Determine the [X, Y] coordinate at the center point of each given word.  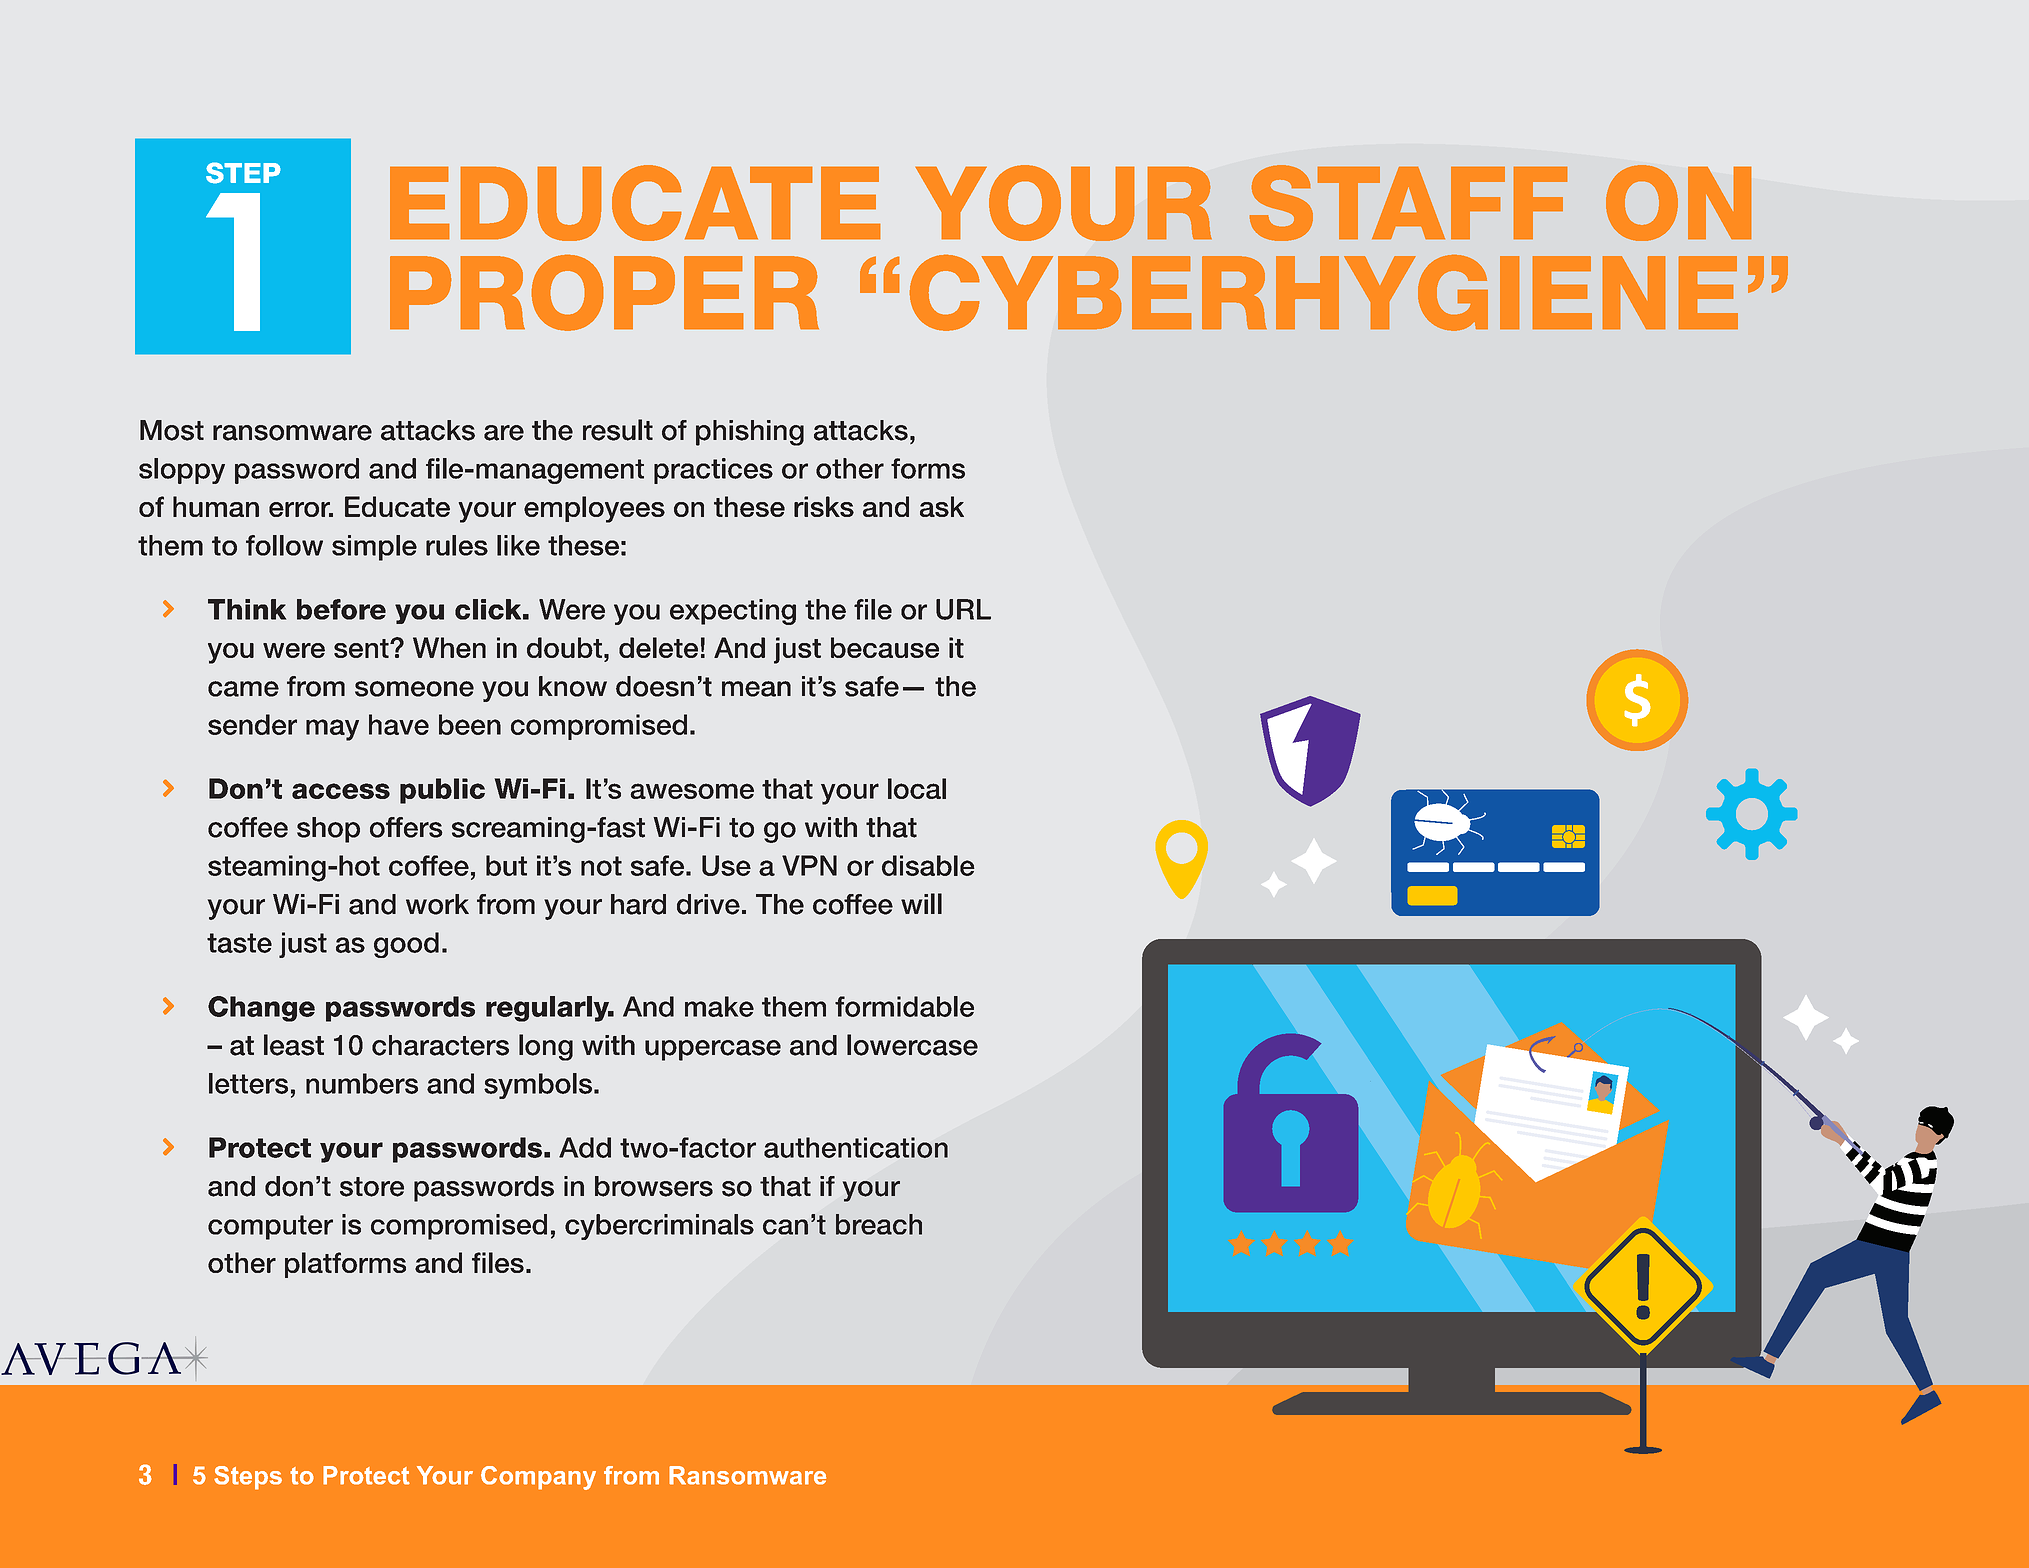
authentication [856, 1147]
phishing [750, 433]
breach [879, 1224]
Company [538, 1478]
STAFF [1408, 203]
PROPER [604, 292]
